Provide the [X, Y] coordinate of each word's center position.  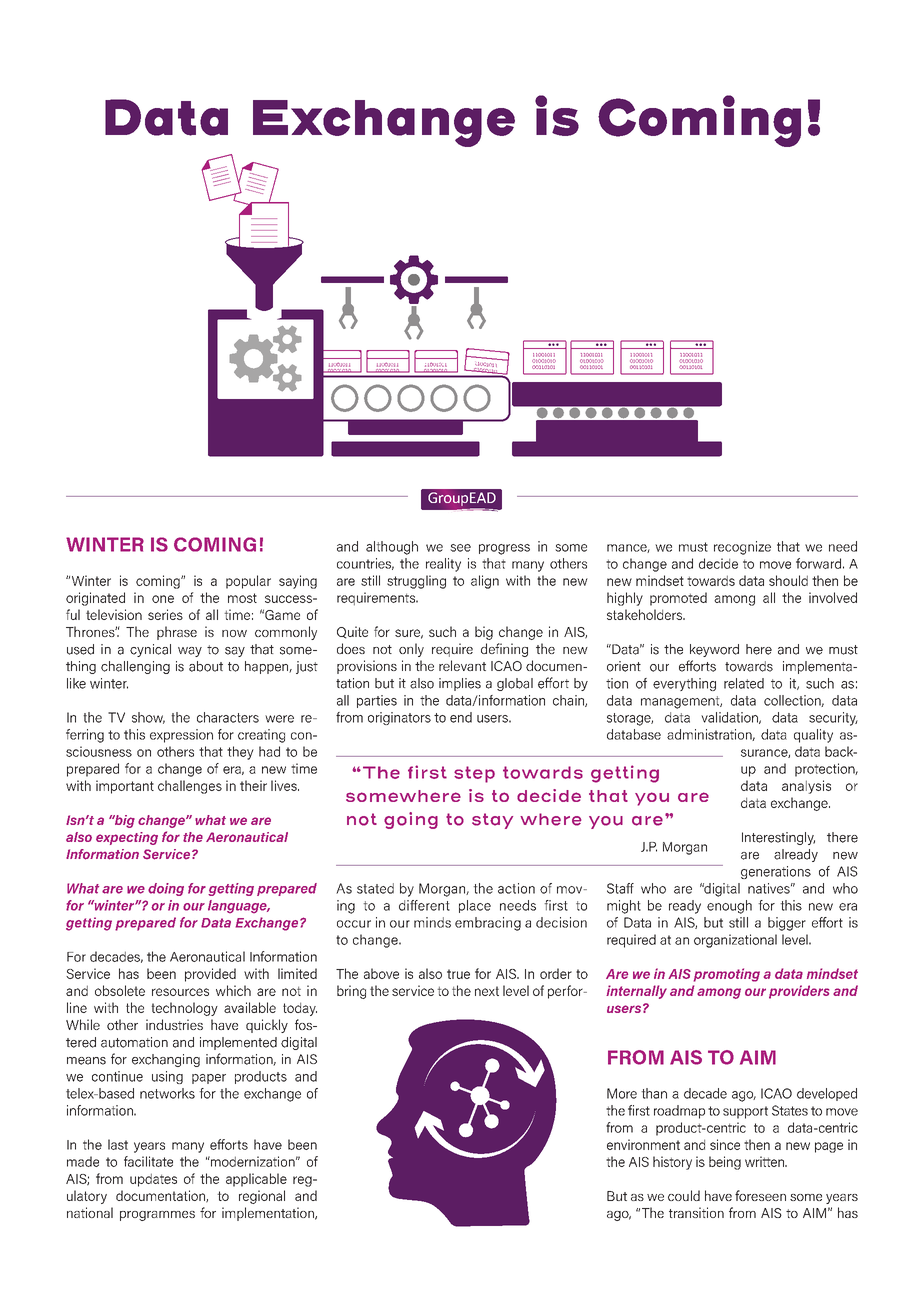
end [461, 717]
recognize [742, 548]
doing [166, 889]
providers [799, 992]
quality [813, 736]
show [148, 718]
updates [153, 1180]
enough [729, 907]
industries [174, 1024]
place [475, 906]
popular [248, 582]
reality [443, 565]
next [487, 991]
